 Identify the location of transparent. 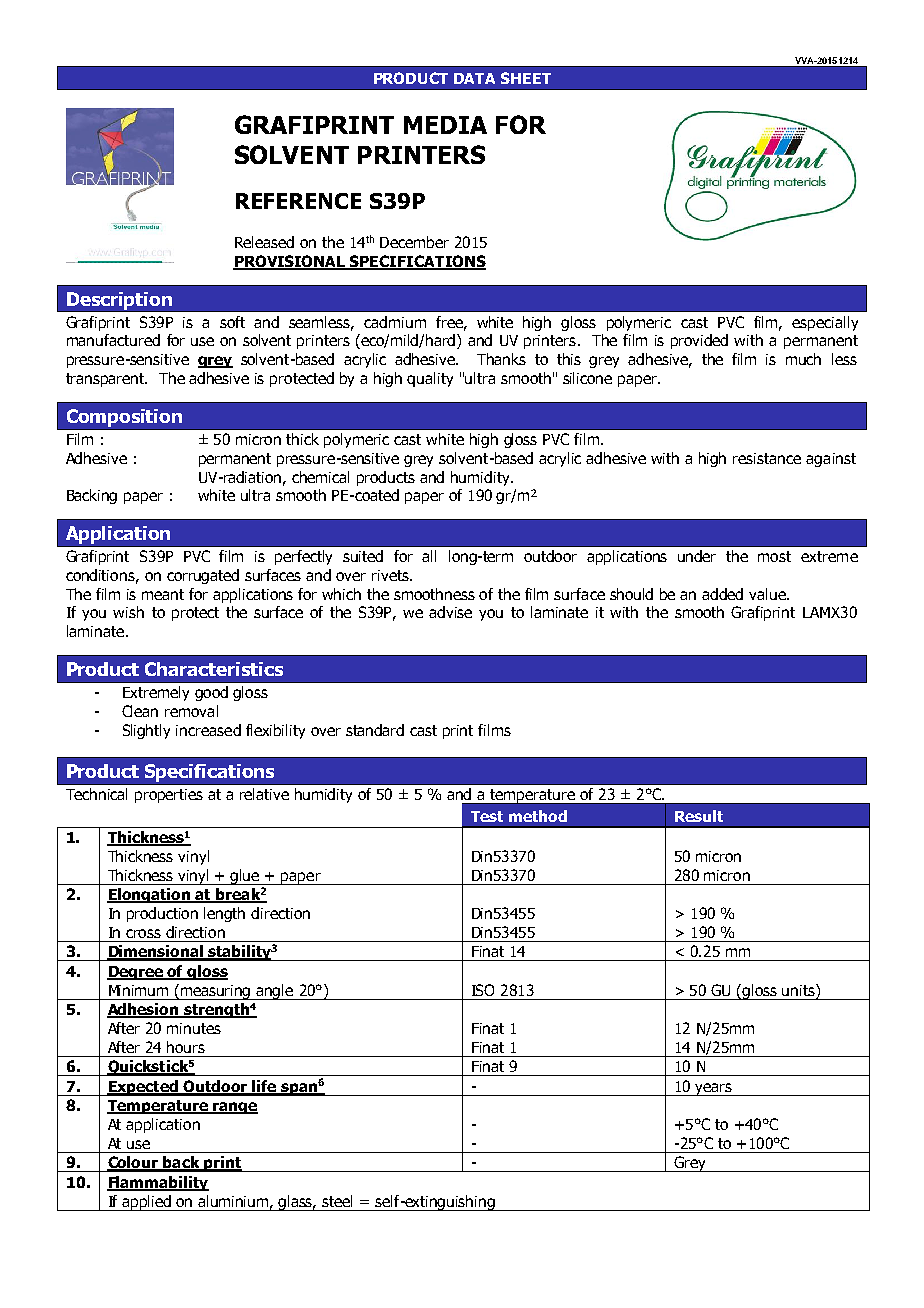
(106, 380).
